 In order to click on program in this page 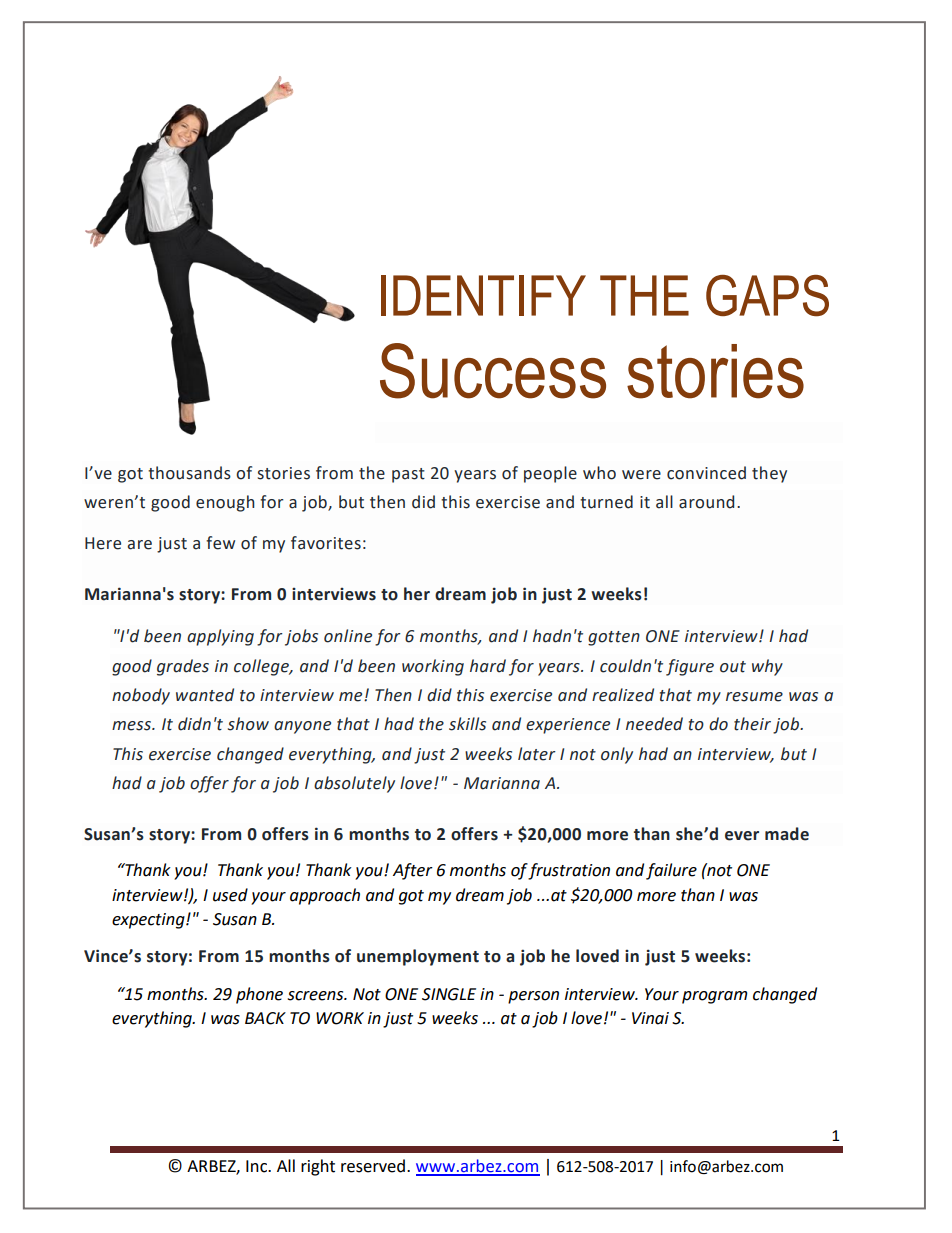, I will do `click(715, 997)`.
